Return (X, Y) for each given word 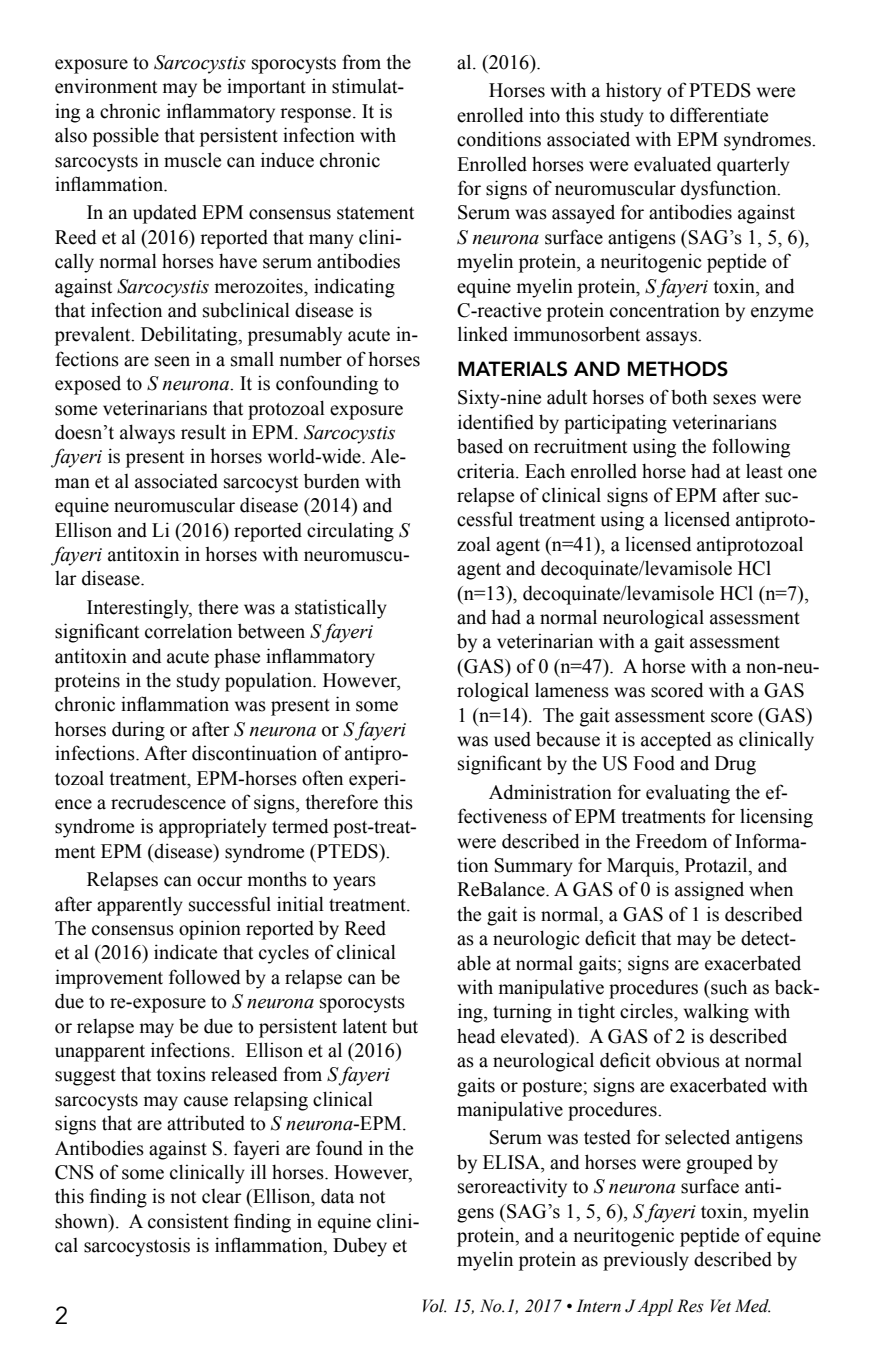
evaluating (688, 794)
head (476, 1036)
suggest (85, 1077)
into (544, 115)
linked (483, 334)
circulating (350, 532)
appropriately (213, 828)
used (512, 739)
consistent (188, 1221)
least (764, 471)
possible (126, 137)
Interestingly (139, 609)
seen (172, 361)
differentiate (719, 115)
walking (716, 1013)
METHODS (678, 369)
